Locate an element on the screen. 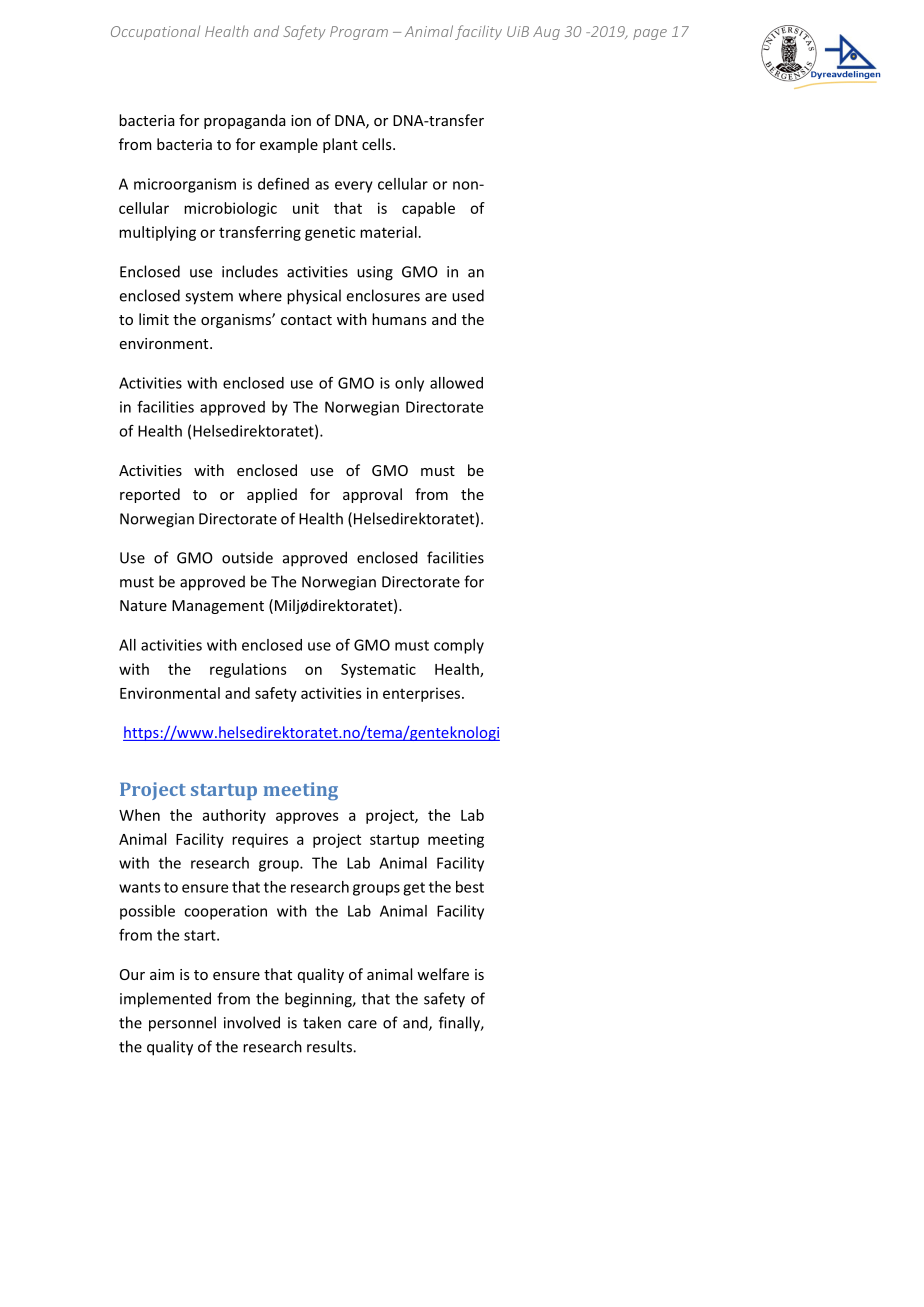 Image resolution: width=924 pixels, height=1307 pixels. used is located at coordinates (468, 295).
